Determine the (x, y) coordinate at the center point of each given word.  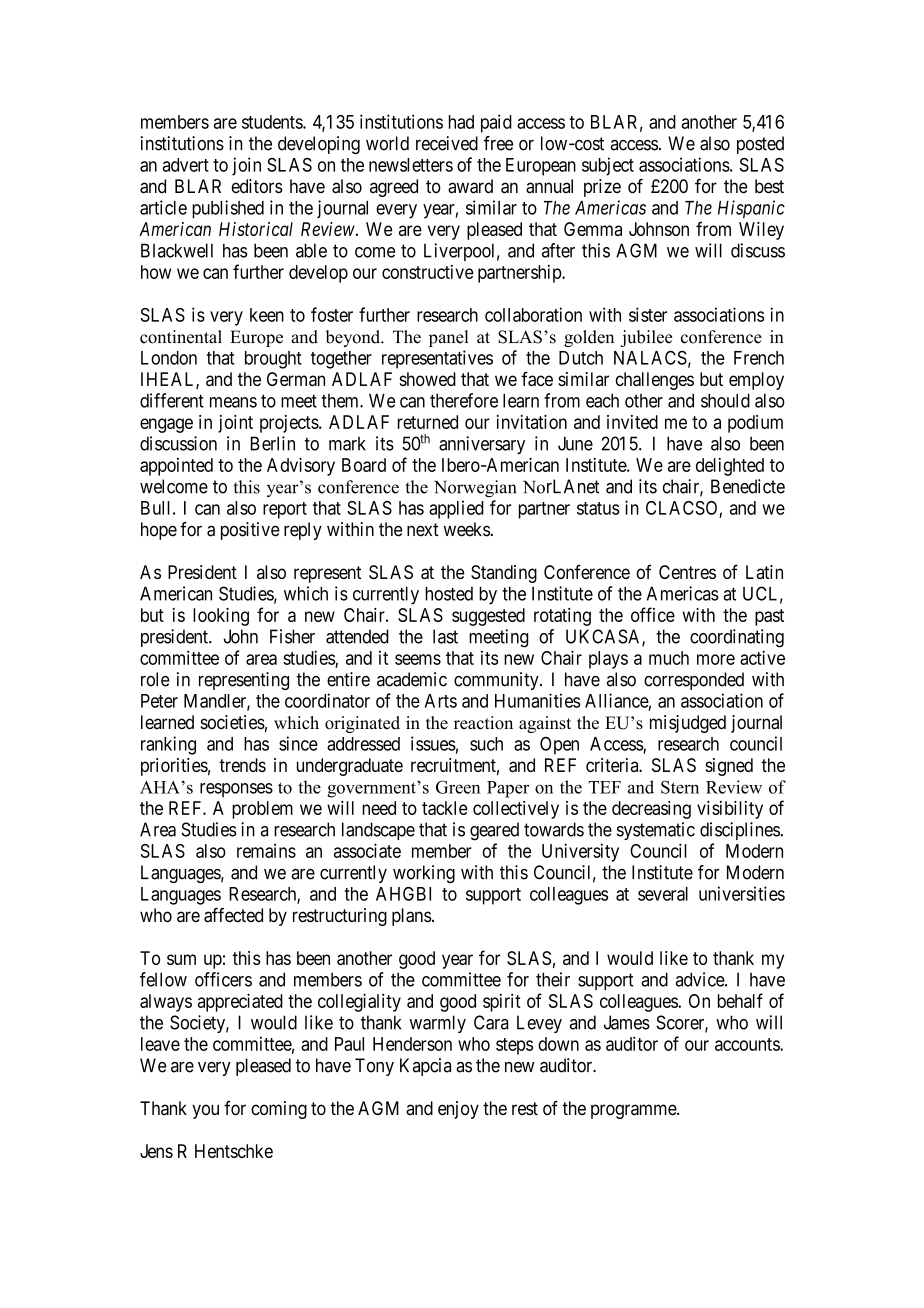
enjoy (458, 1110)
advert (186, 165)
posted (760, 145)
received (447, 143)
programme (634, 1111)
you (205, 1111)
